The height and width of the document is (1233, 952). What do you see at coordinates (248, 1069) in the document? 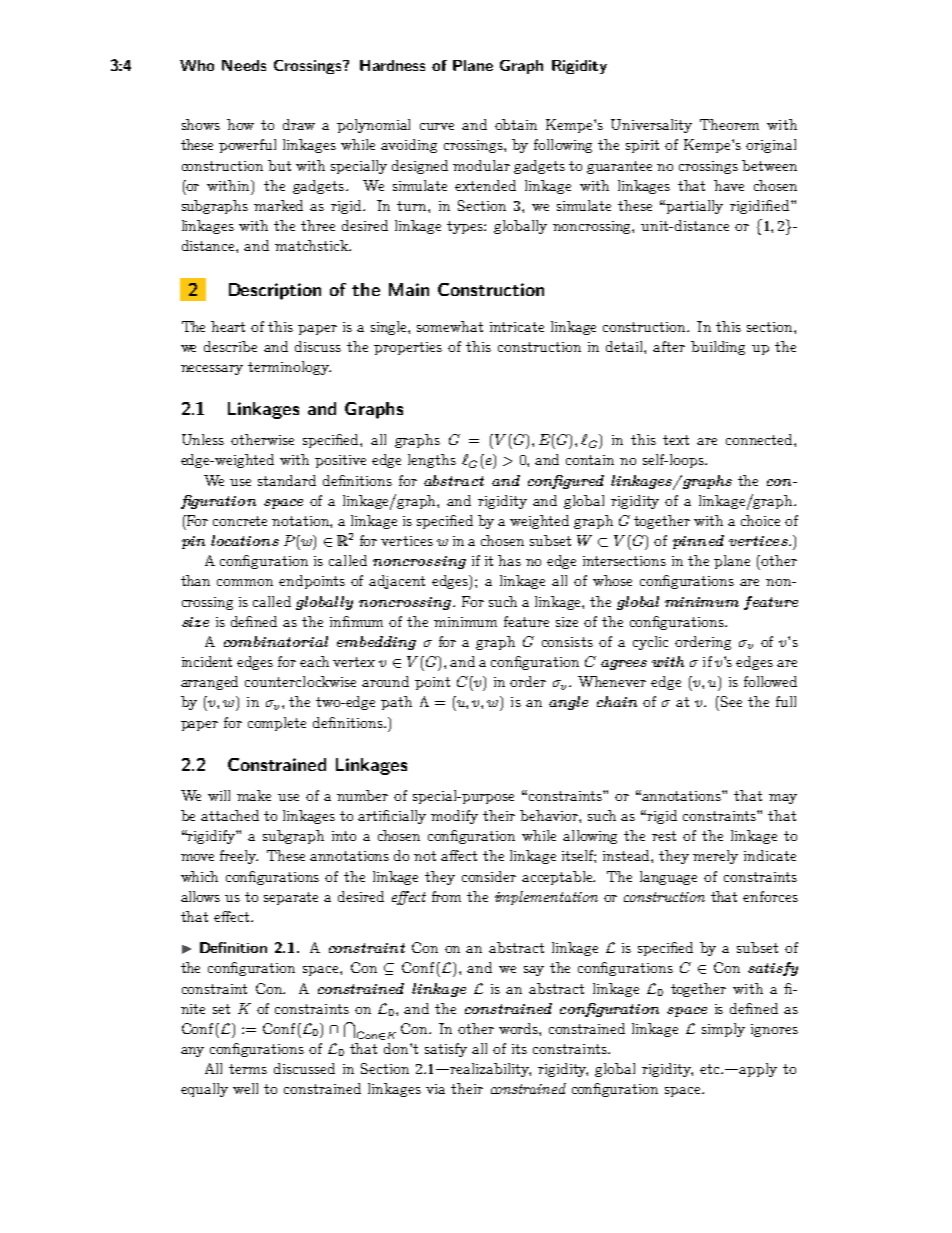
I see `terms` at bounding box center [248, 1069].
